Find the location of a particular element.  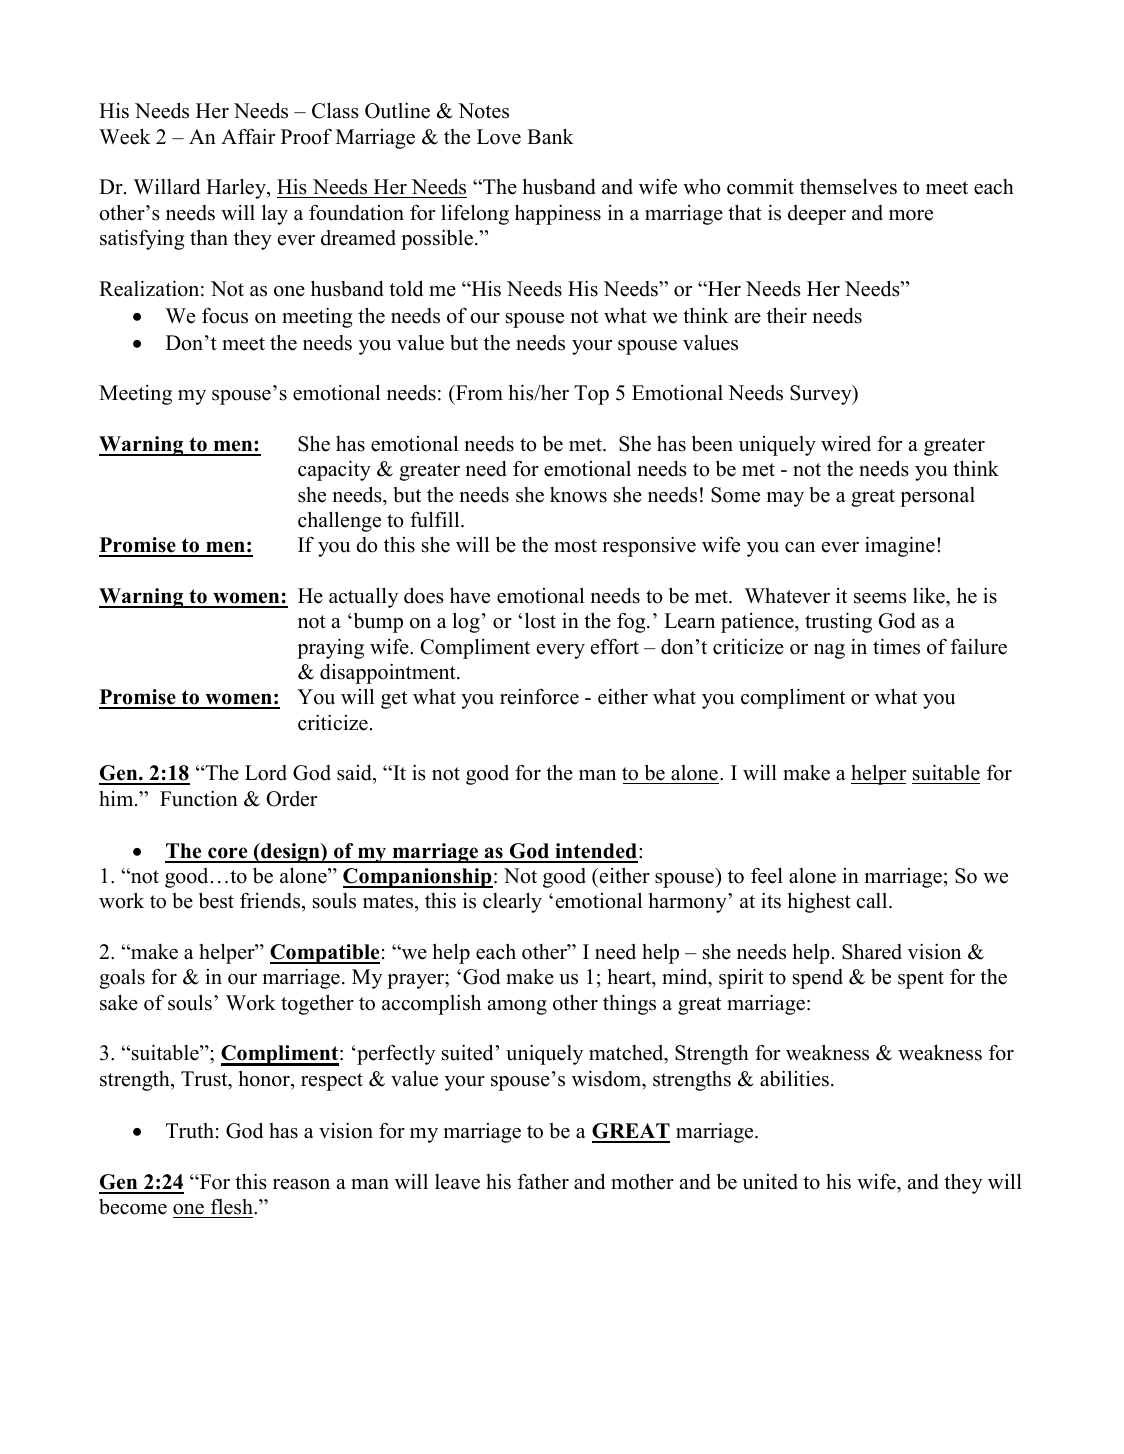

lost is located at coordinates (540, 620).
